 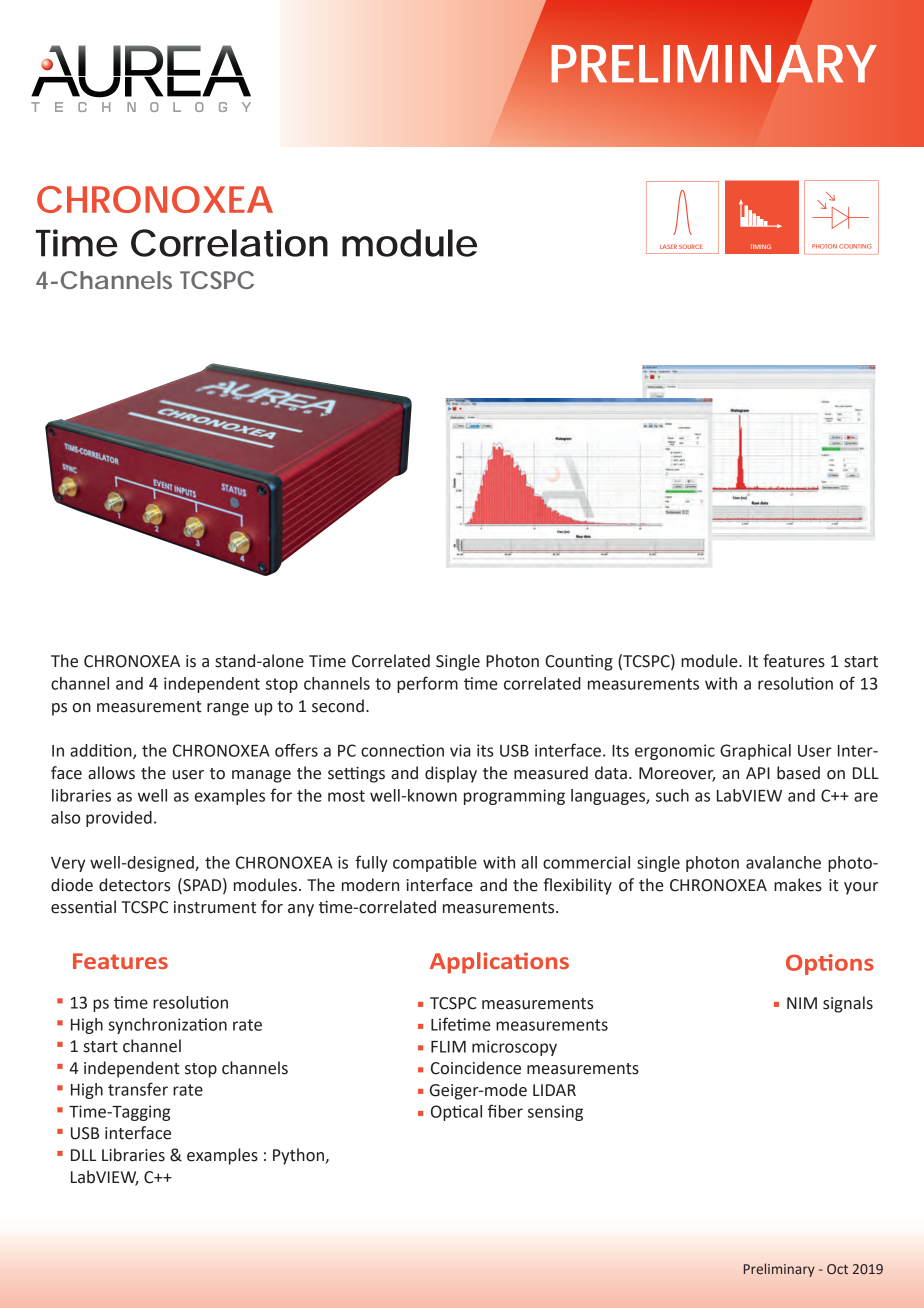 I want to click on Correlation, so click(x=229, y=243).
